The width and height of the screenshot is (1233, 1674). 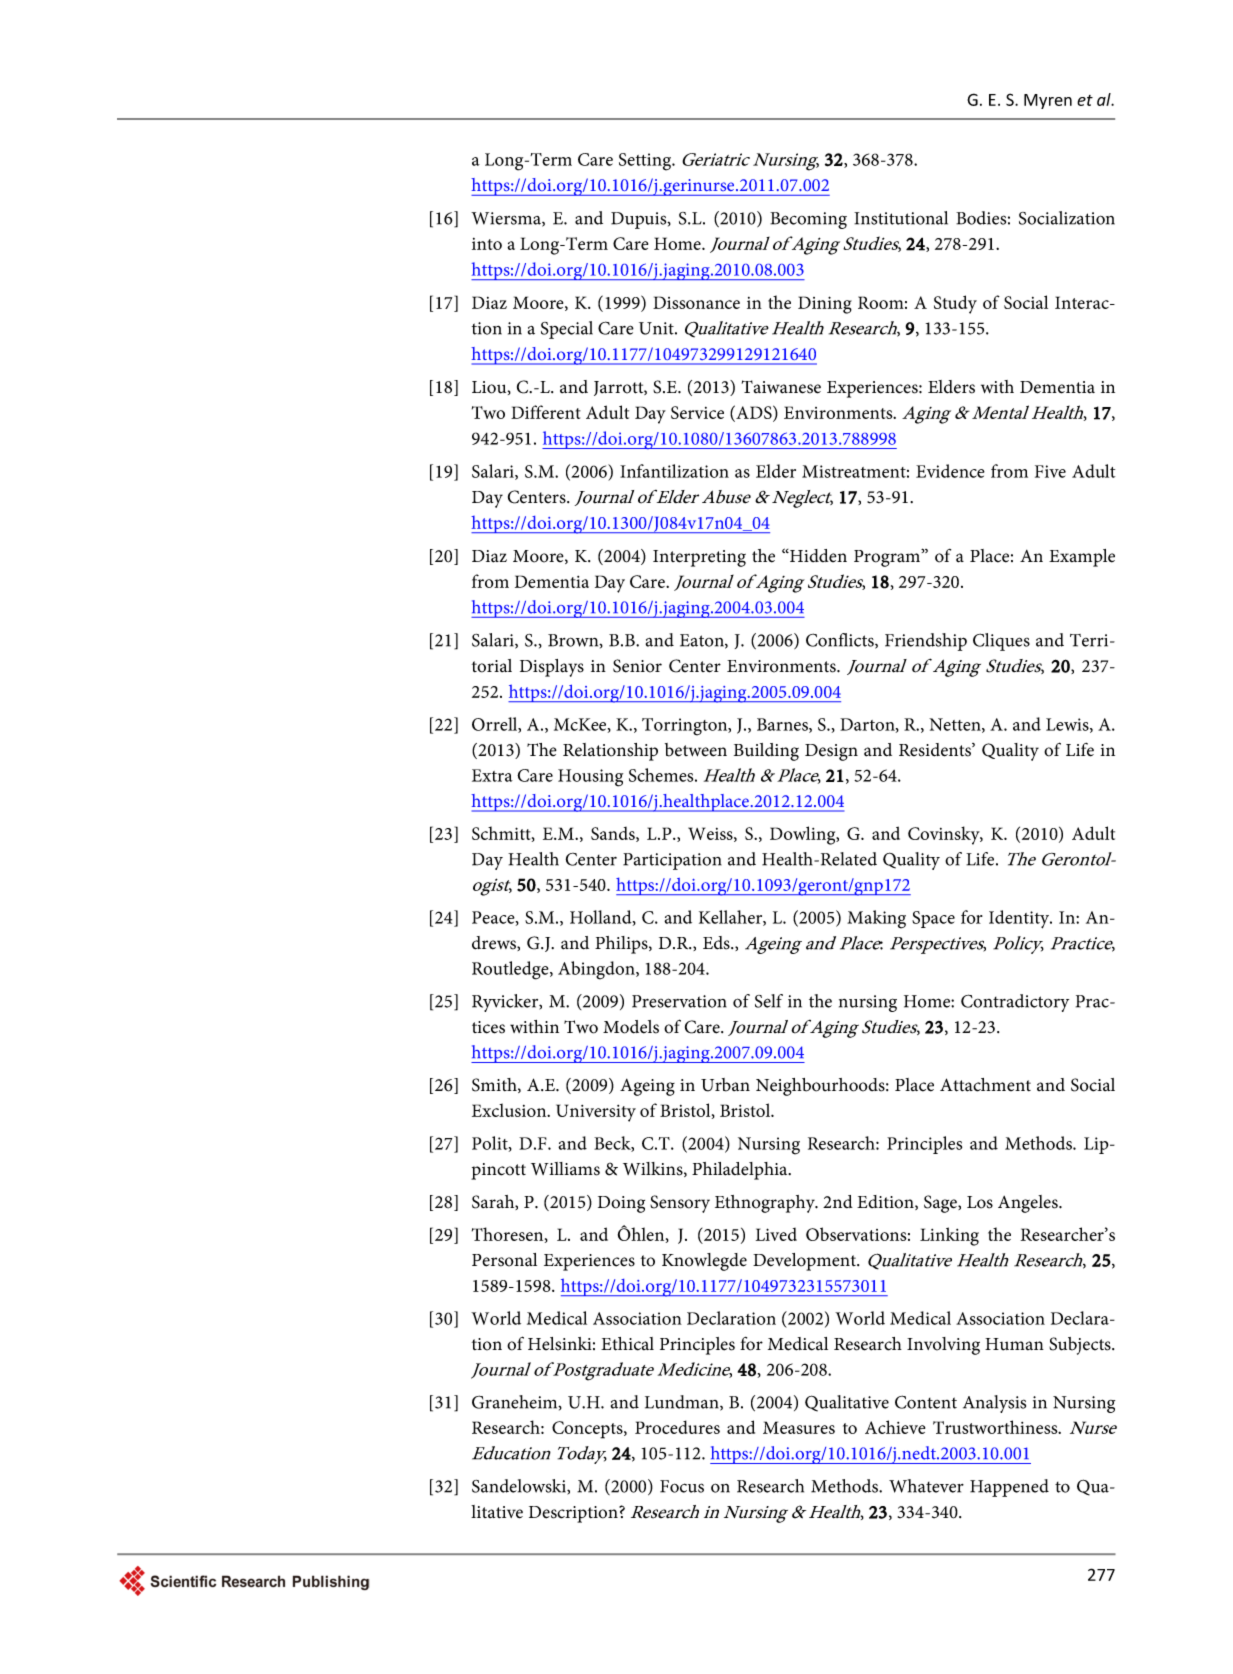 I want to click on Different, so click(x=546, y=412).
